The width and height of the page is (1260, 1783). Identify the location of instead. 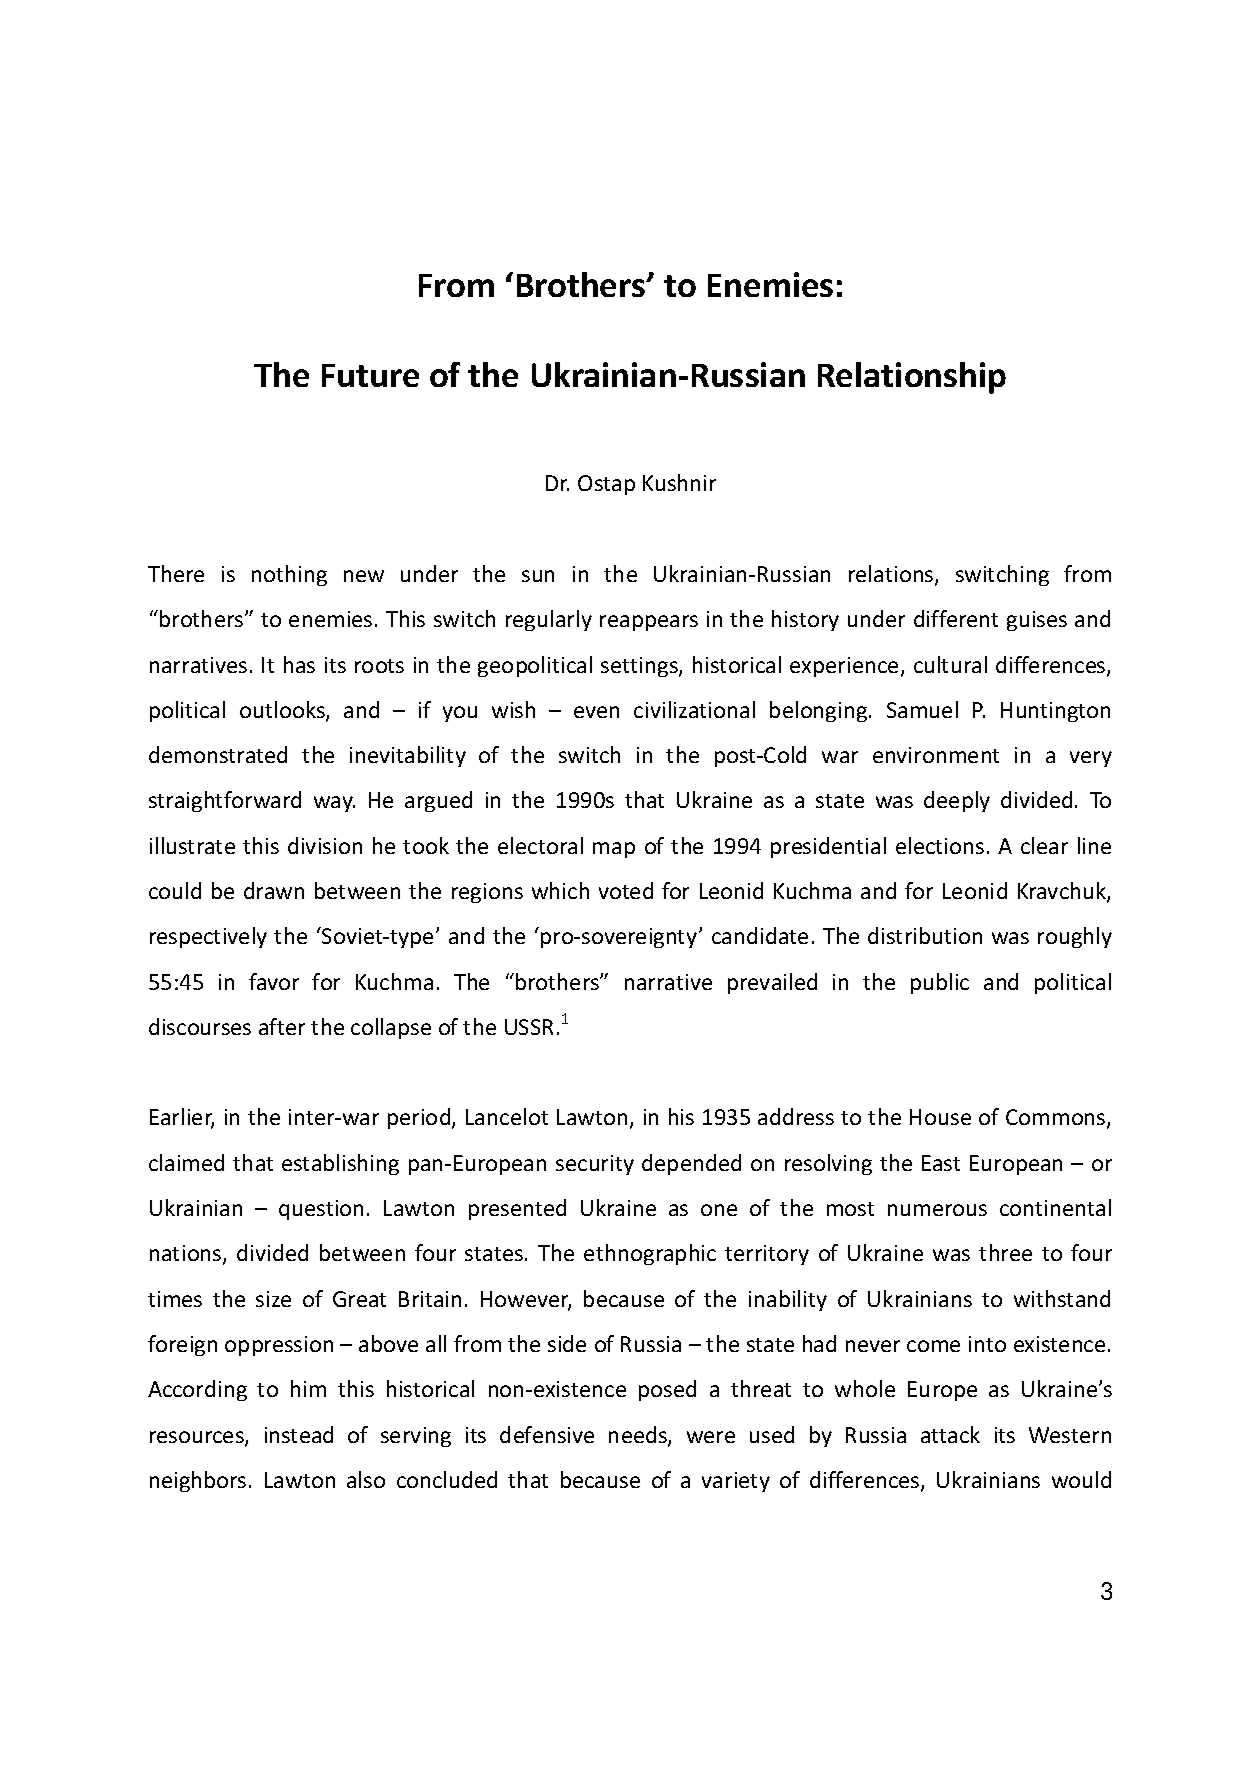
(299, 1434).
